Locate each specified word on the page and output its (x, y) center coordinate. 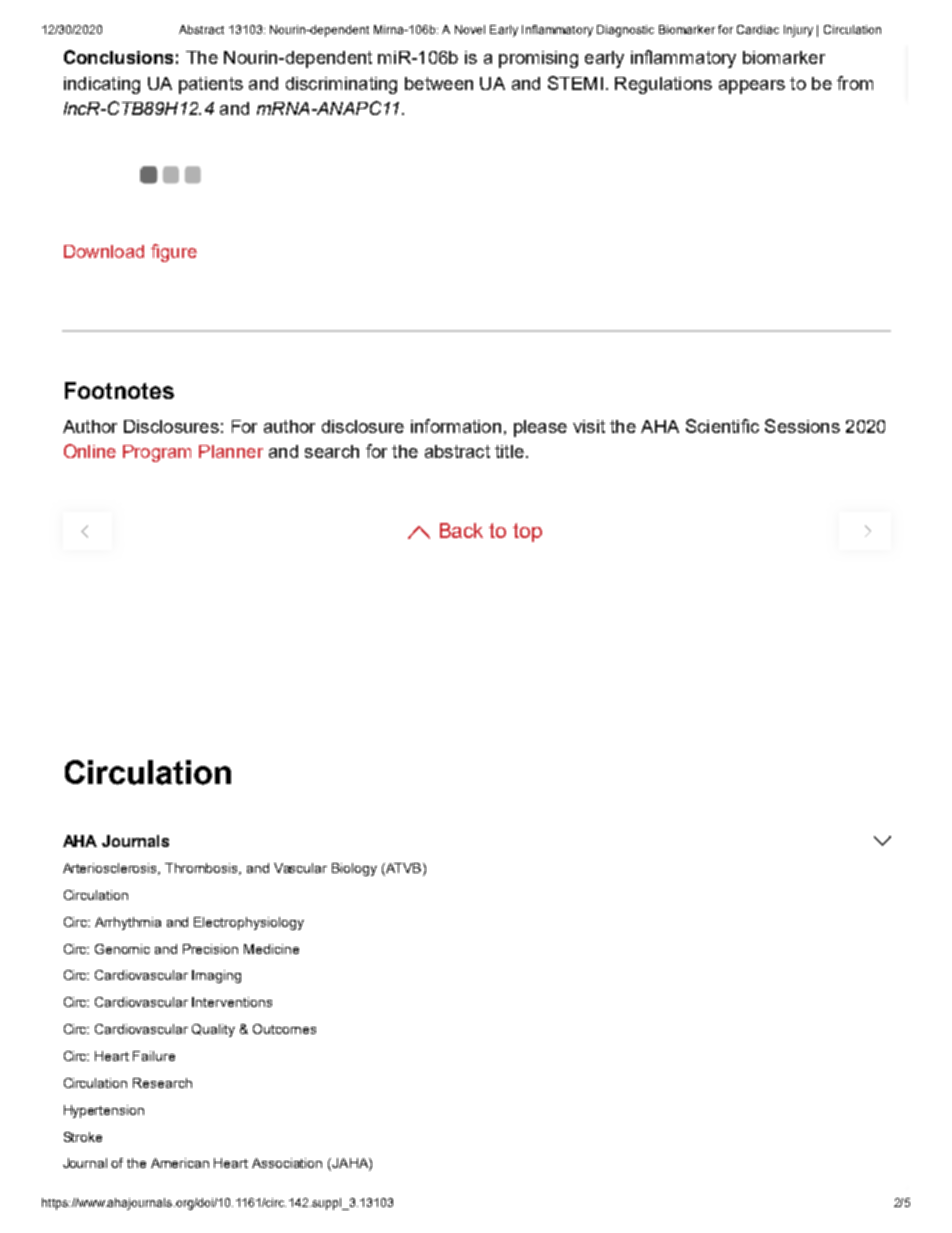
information (456, 426)
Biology (354, 869)
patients (211, 85)
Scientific (722, 426)
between (439, 83)
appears (752, 87)
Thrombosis (203, 869)
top (527, 532)
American (180, 1163)
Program (157, 453)
